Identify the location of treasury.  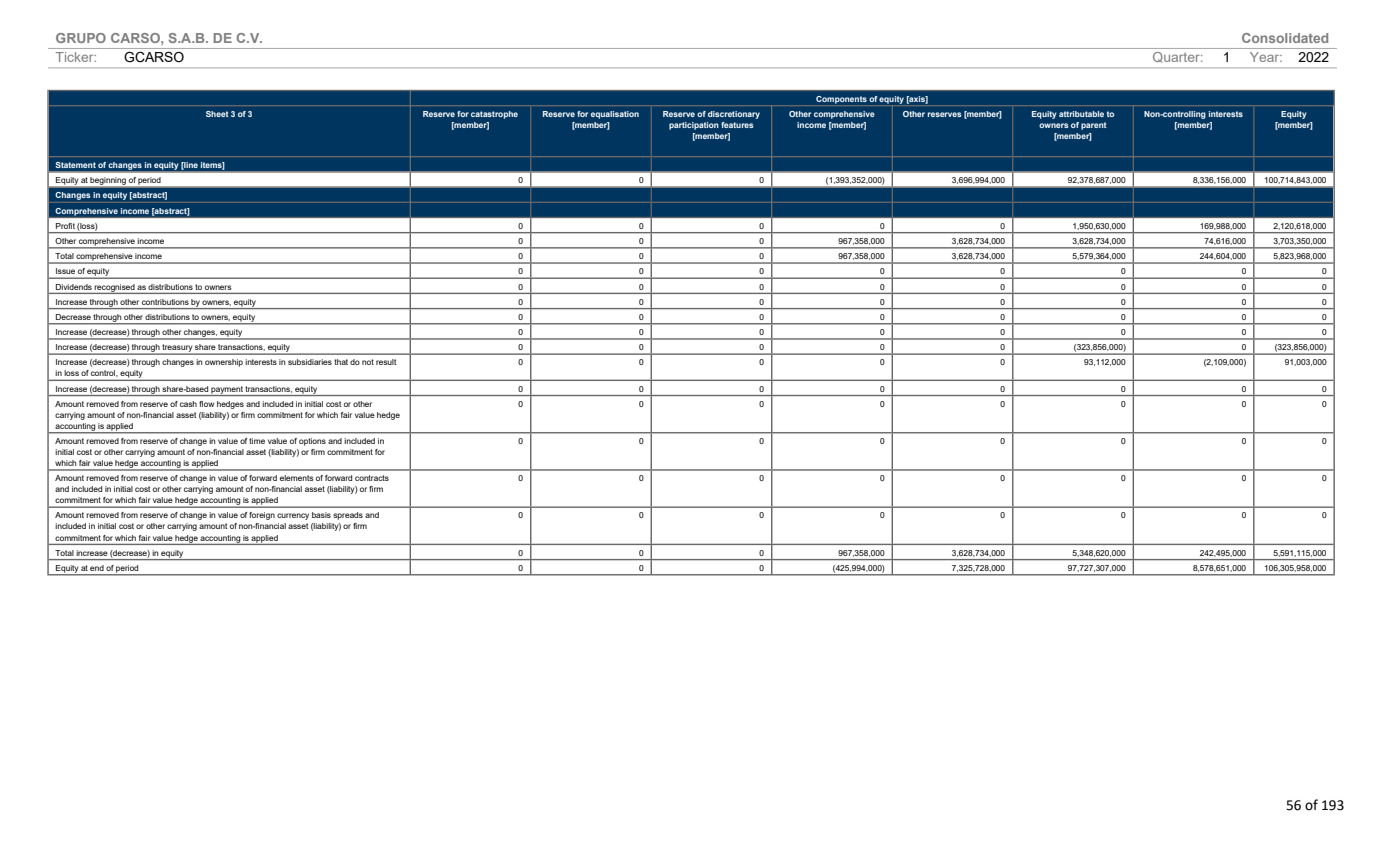
(177, 349).
